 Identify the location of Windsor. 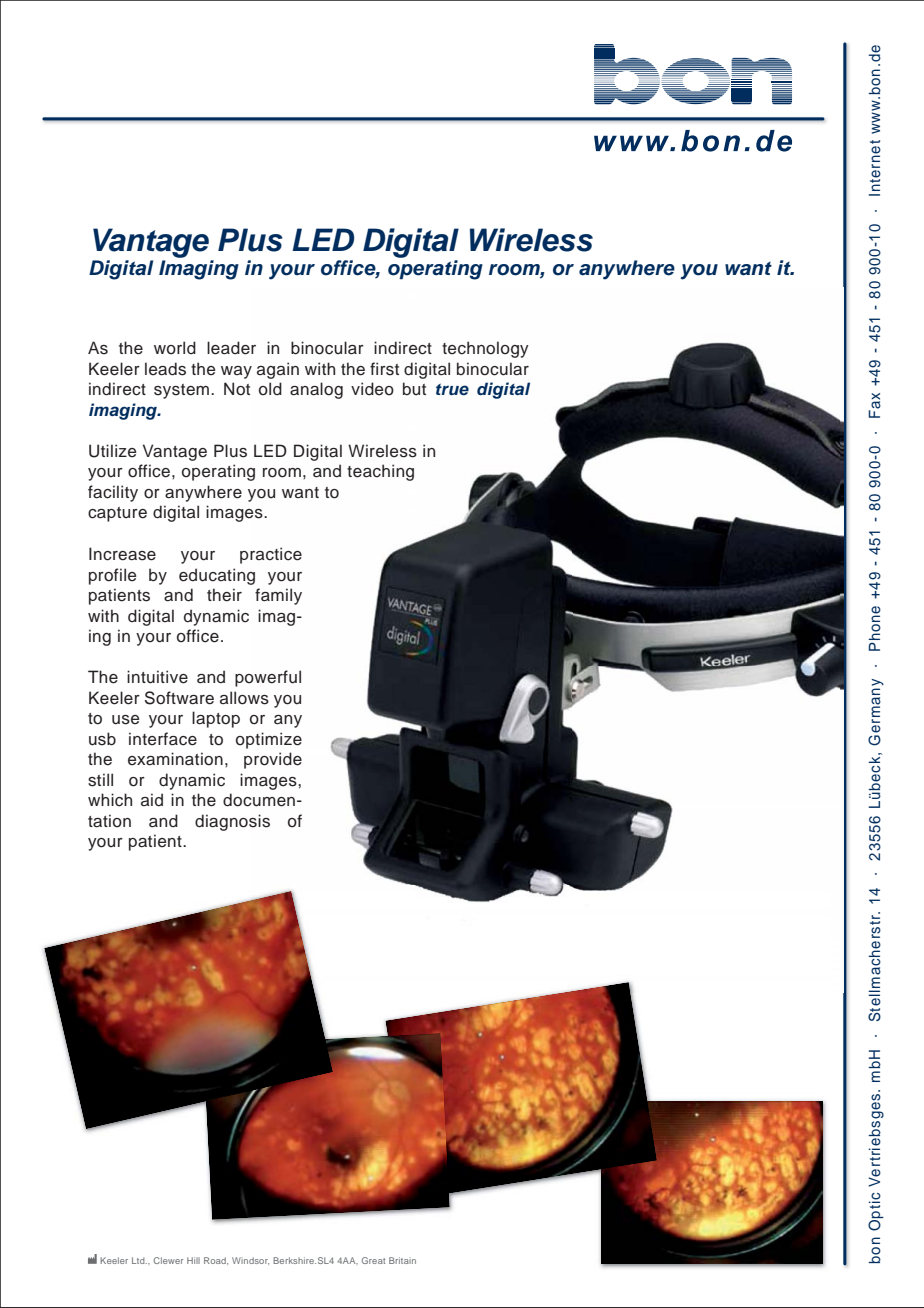
(250, 1261).
